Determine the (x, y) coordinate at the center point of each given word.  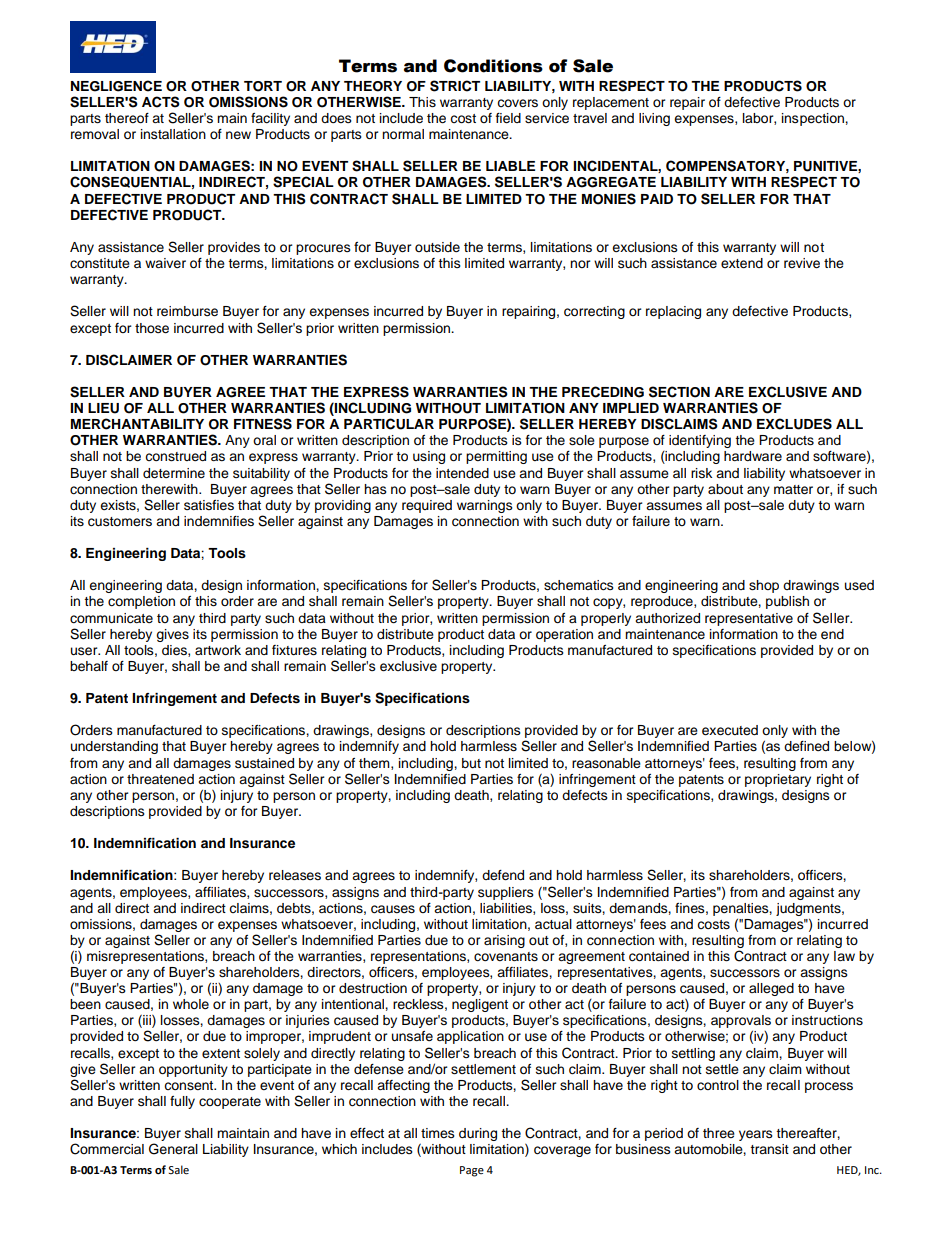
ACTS (161, 102)
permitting (496, 457)
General (173, 1149)
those (152, 328)
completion (141, 602)
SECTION (679, 392)
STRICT (455, 86)
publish (787, 602)
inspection (814, 119)
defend (503, 875)
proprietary (778, 780)
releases (295, 875)
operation (564, 635)
